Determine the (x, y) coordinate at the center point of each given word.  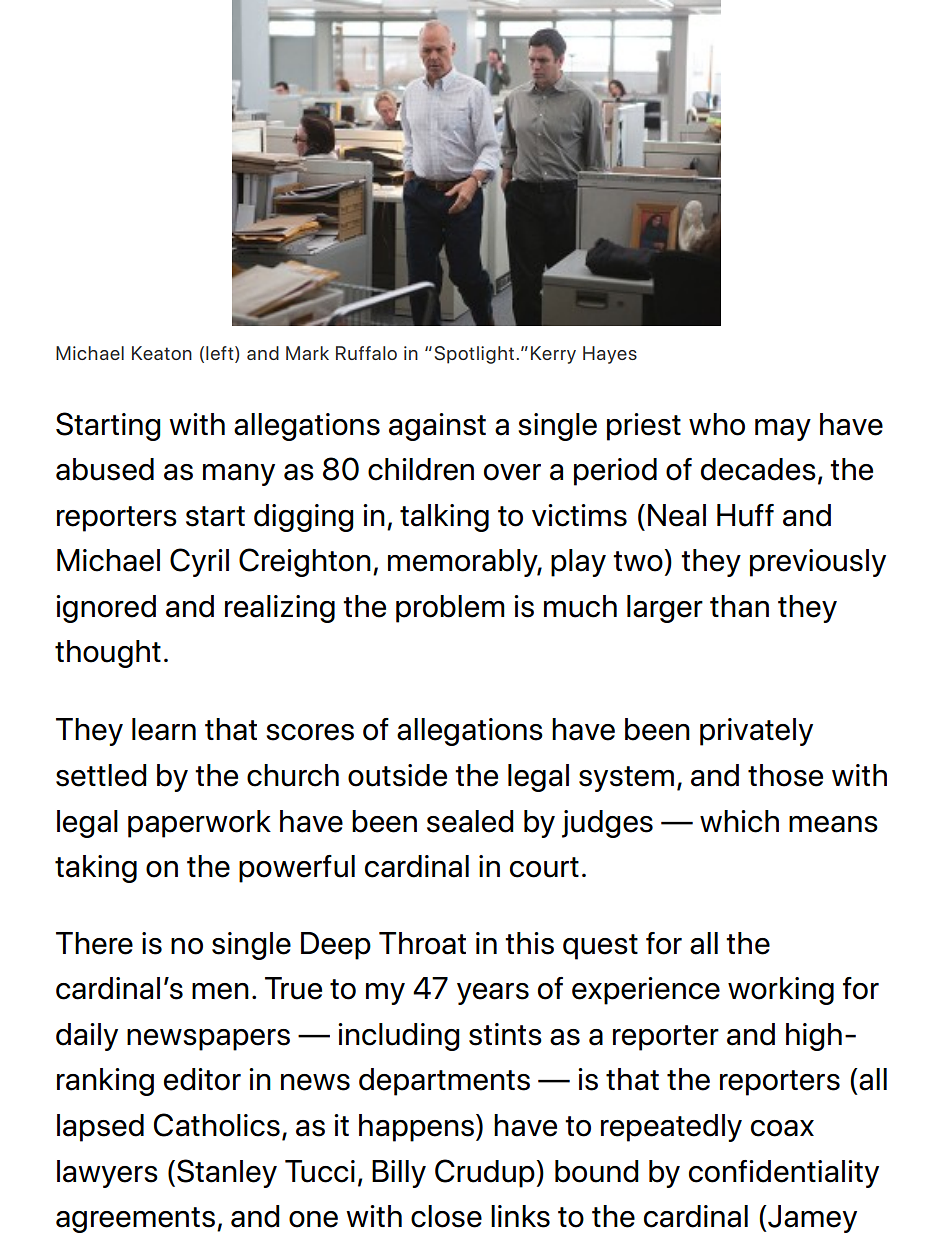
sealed (470, 821)
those (785, 775)
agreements (135, 1220)
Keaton (162, 353)
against (437, 427)
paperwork (199, 824)
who (717, 424)
